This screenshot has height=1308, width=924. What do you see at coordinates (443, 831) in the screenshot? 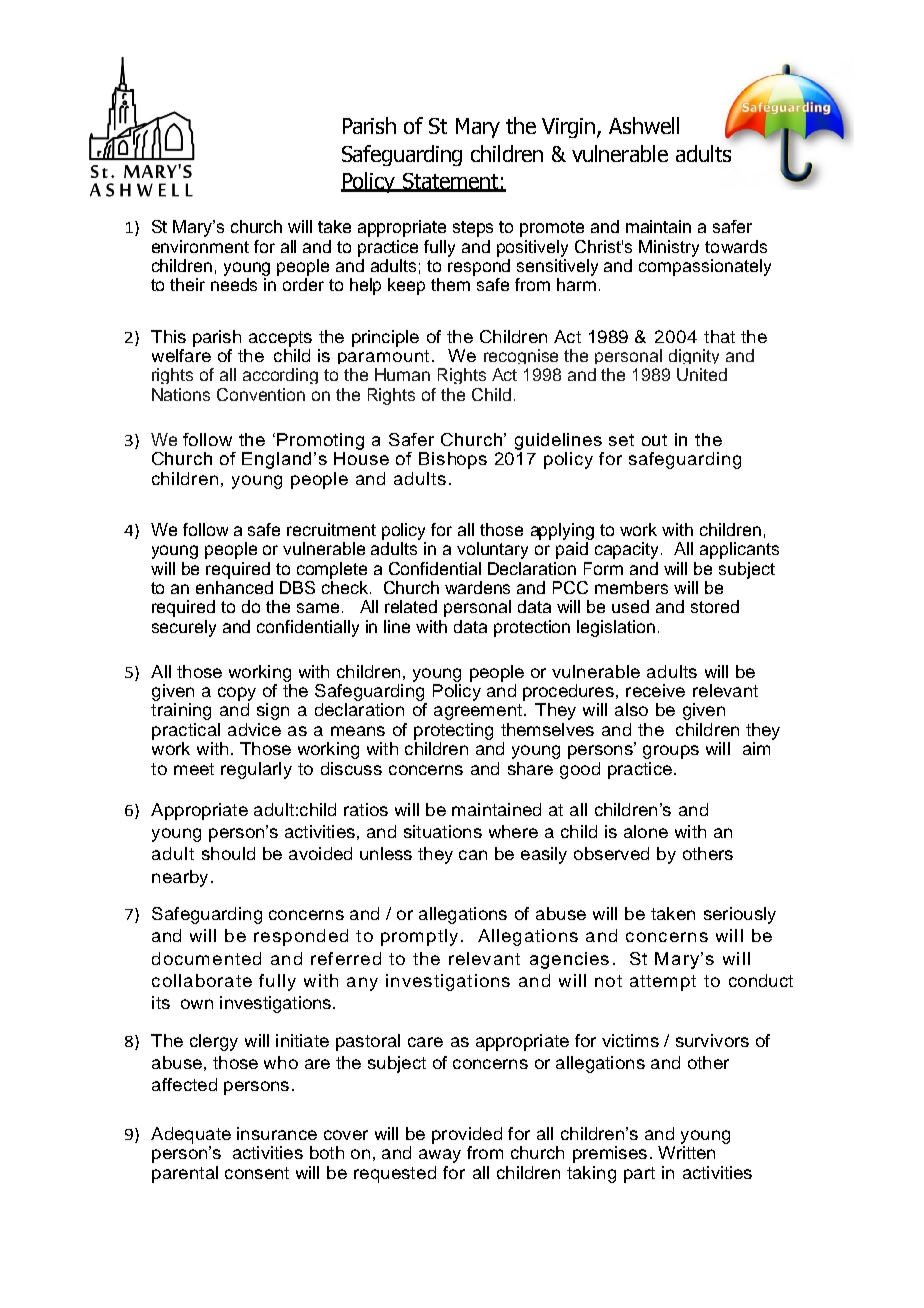
I see `situations` at bounding box center [443, 831].
